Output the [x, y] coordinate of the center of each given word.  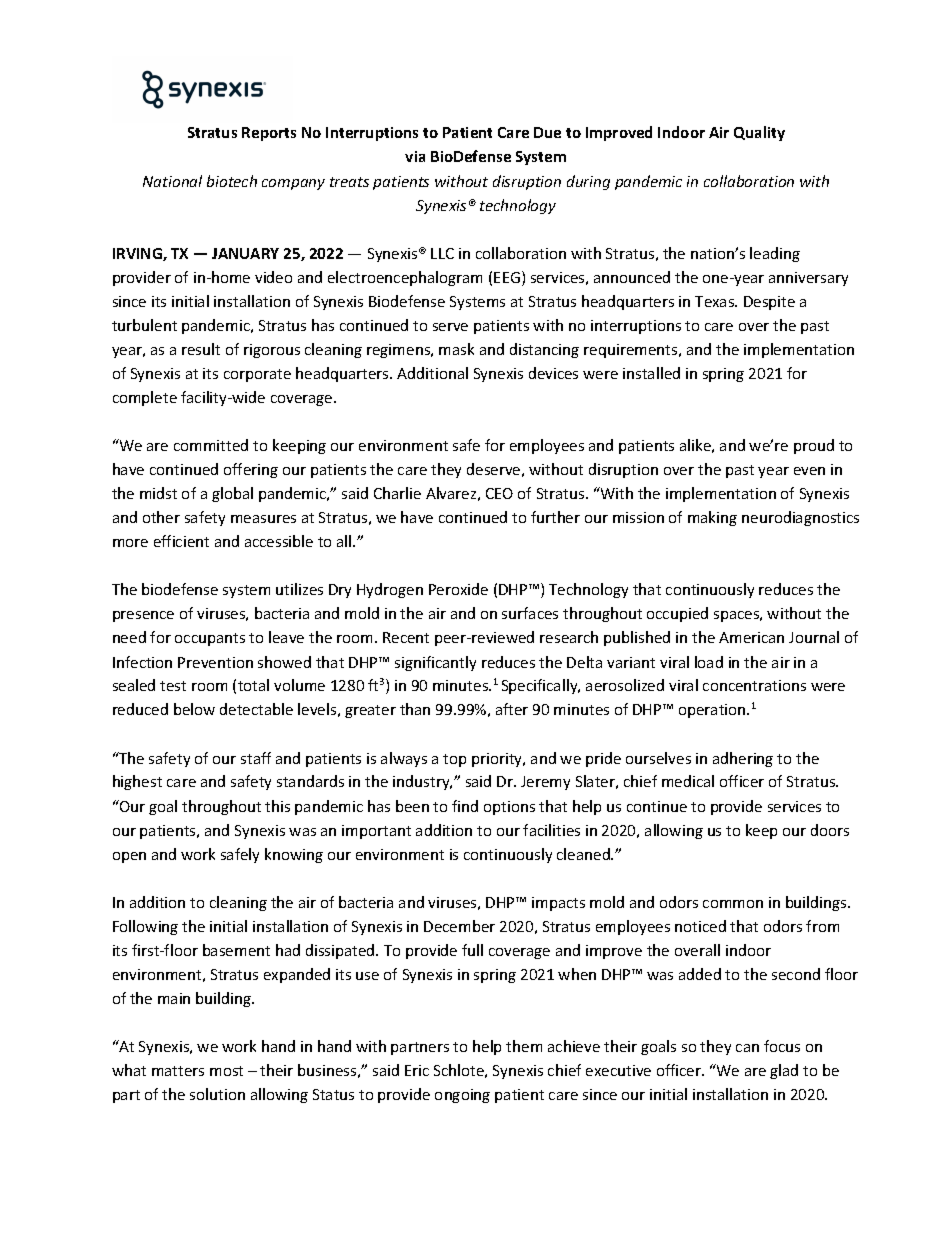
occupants [210, 639]
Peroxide [458, 589]
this [277, 806]
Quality [759, 133]
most [226, 1071]
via [415, 156]
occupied [677, 614]
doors [830, 830]
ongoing [462, 1096]
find [465, 806]
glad [784, 1071]
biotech [232, 181]
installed [651, 373]
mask [456, 349]
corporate [257, 375]
